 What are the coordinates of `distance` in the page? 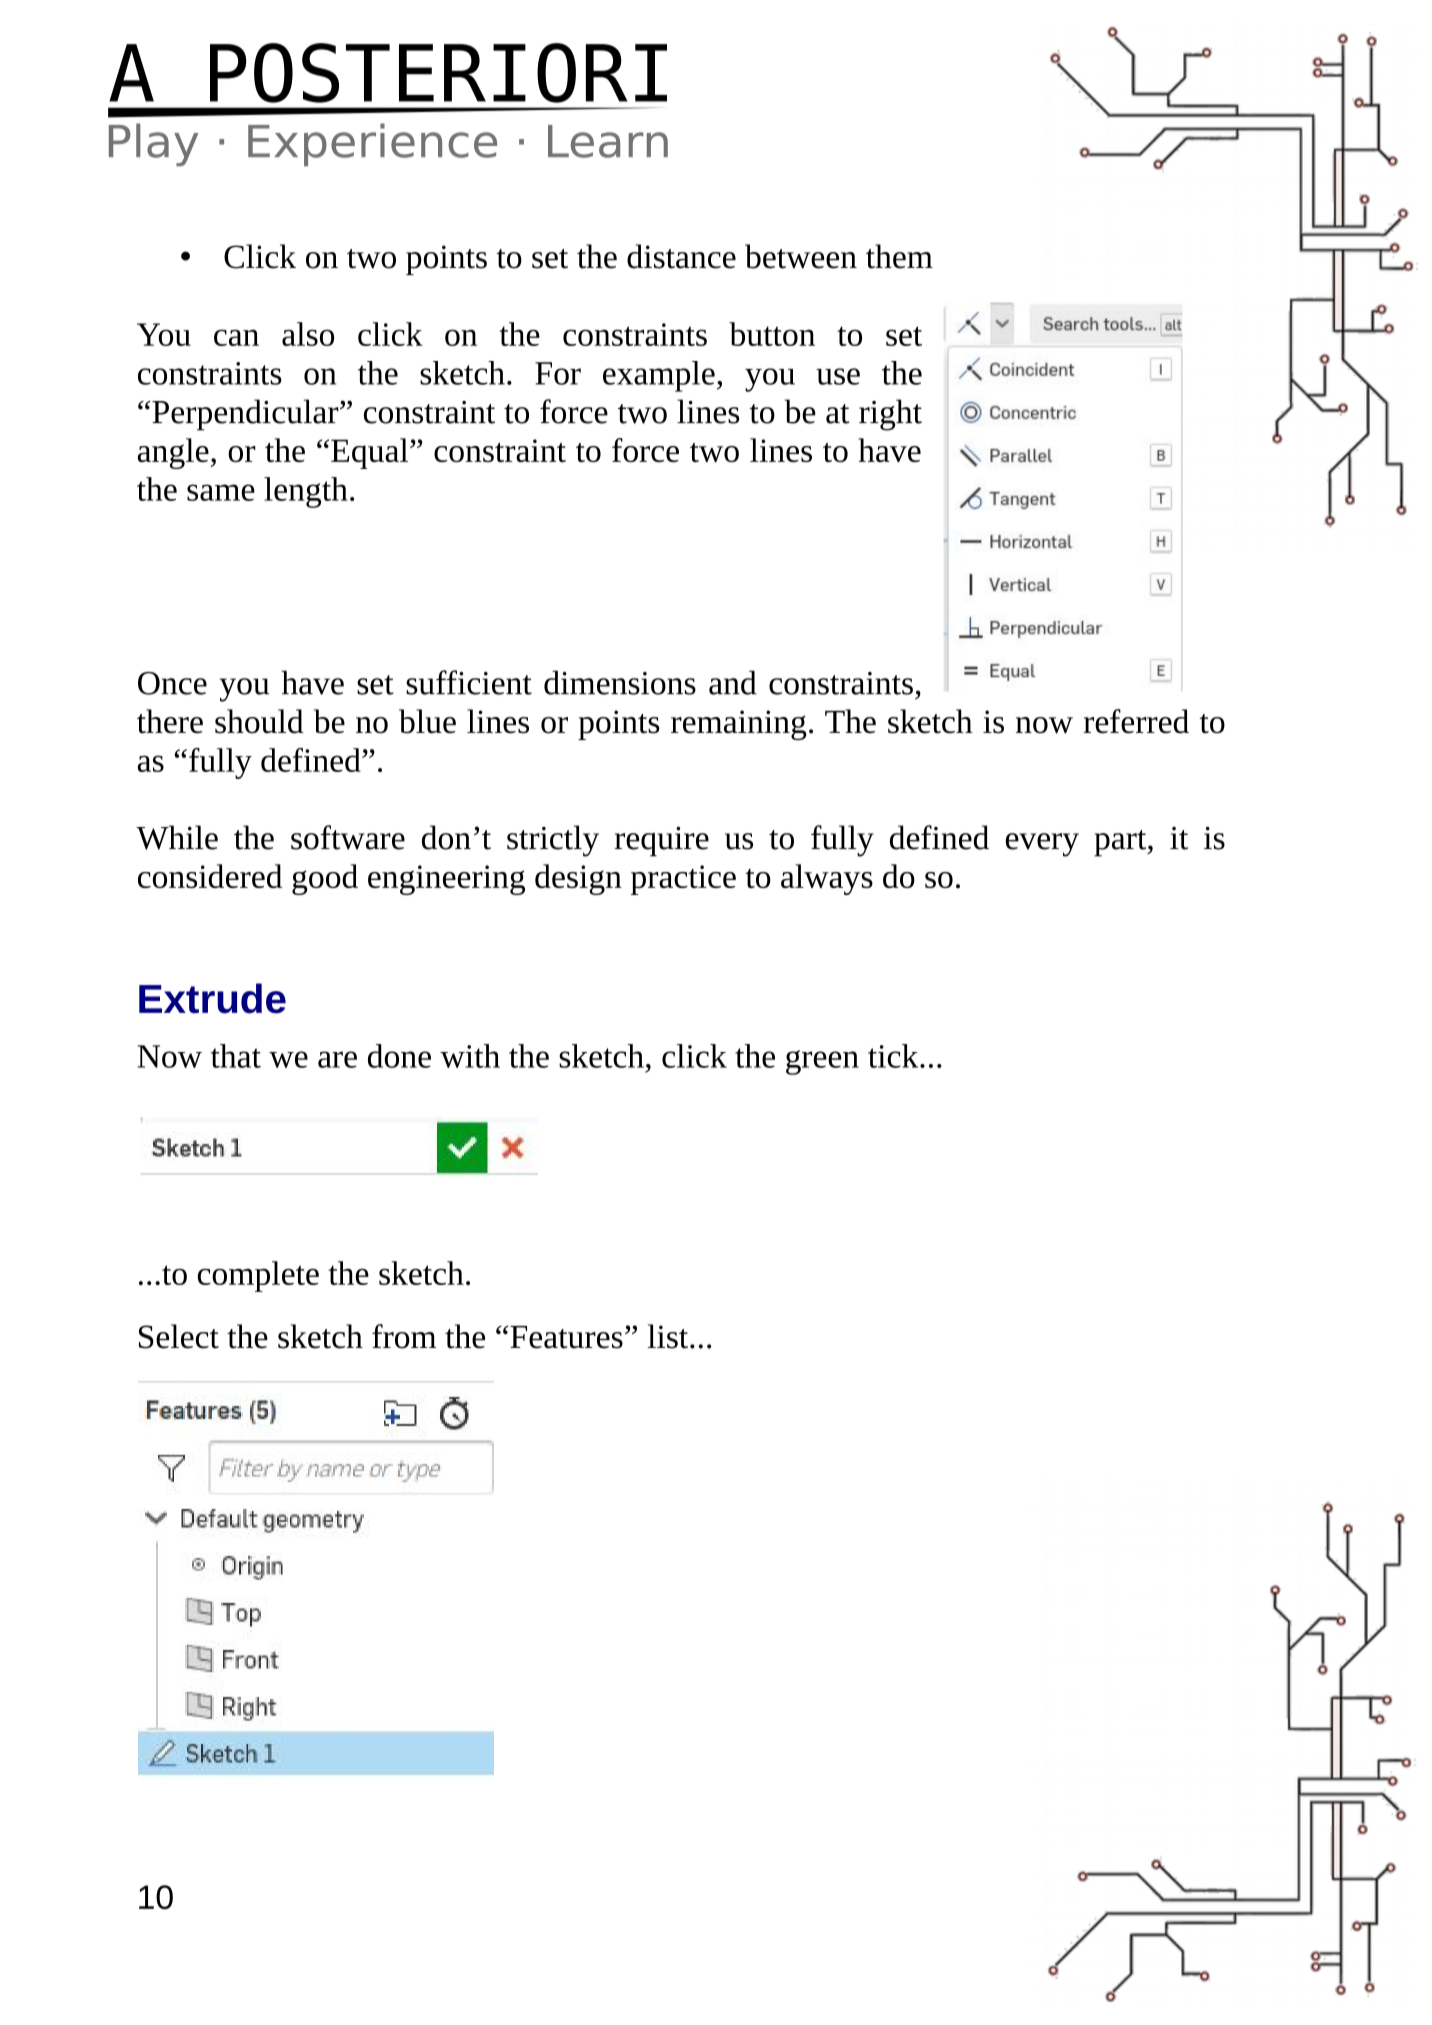 It's located at (681, 256).
